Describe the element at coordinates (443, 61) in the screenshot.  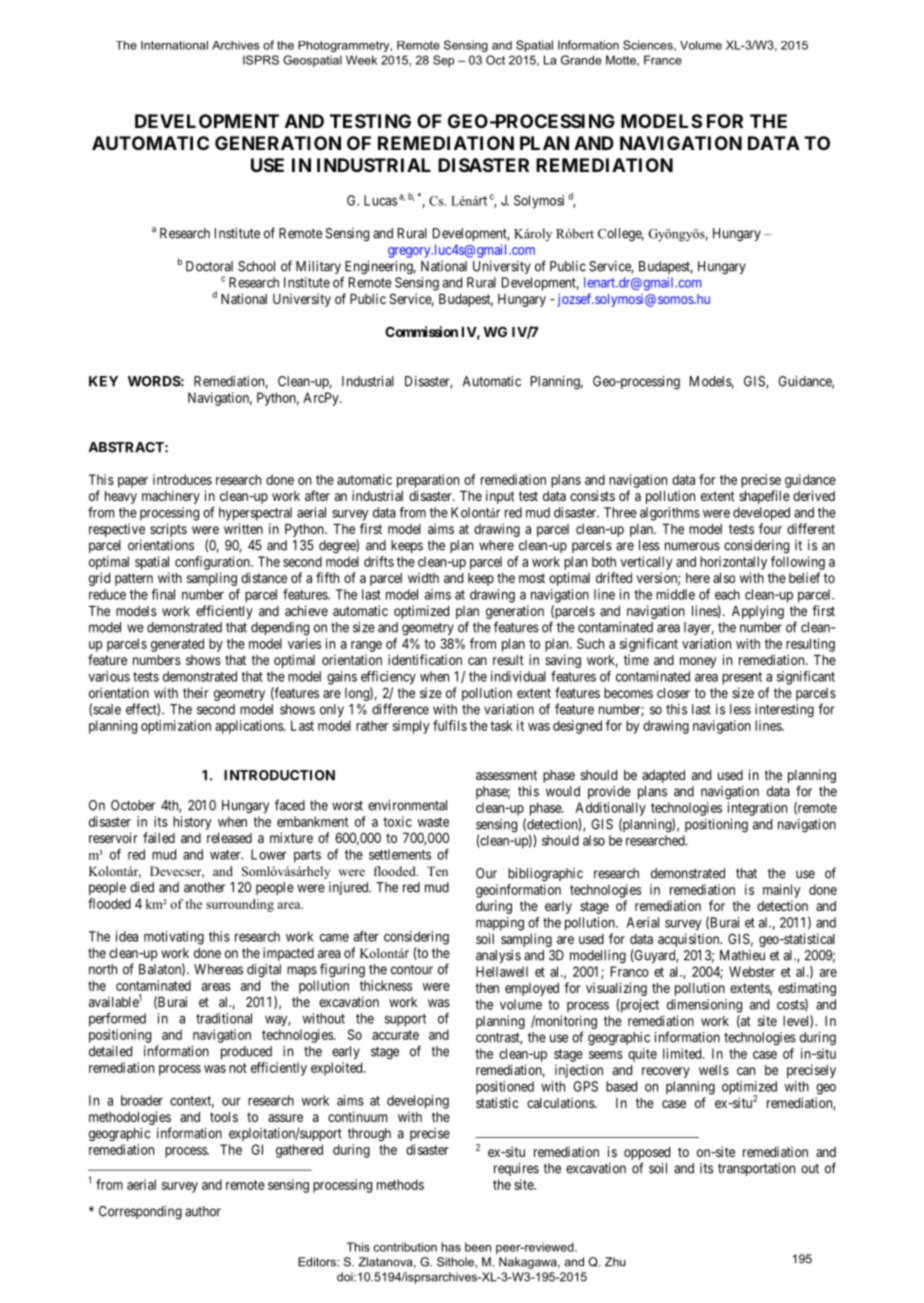
I see `Sep` at that location.
